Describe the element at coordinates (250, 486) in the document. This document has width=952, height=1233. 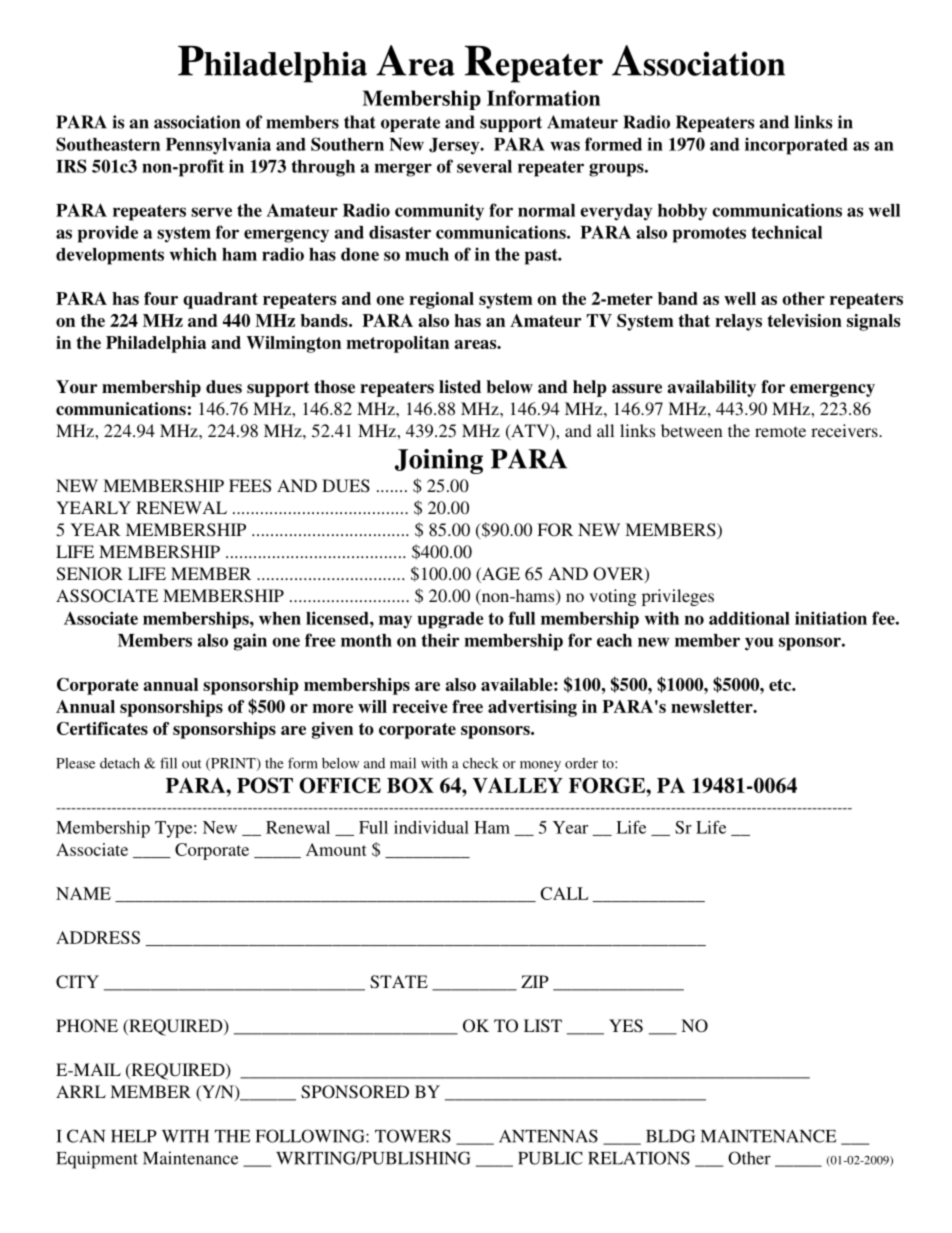
I see `FEES` at that location.
